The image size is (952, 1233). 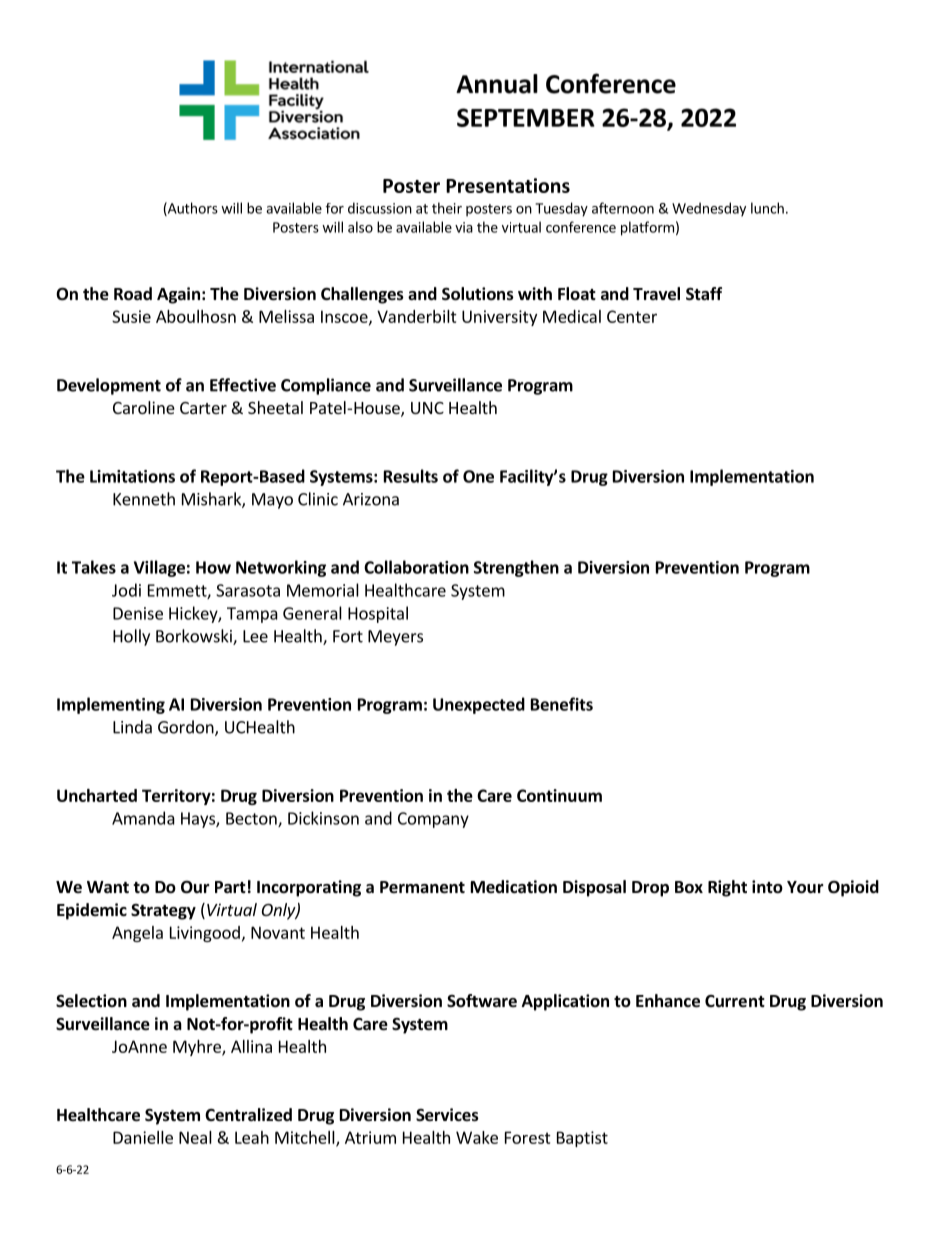 I want to click on via, so click(x=464, y=227).
